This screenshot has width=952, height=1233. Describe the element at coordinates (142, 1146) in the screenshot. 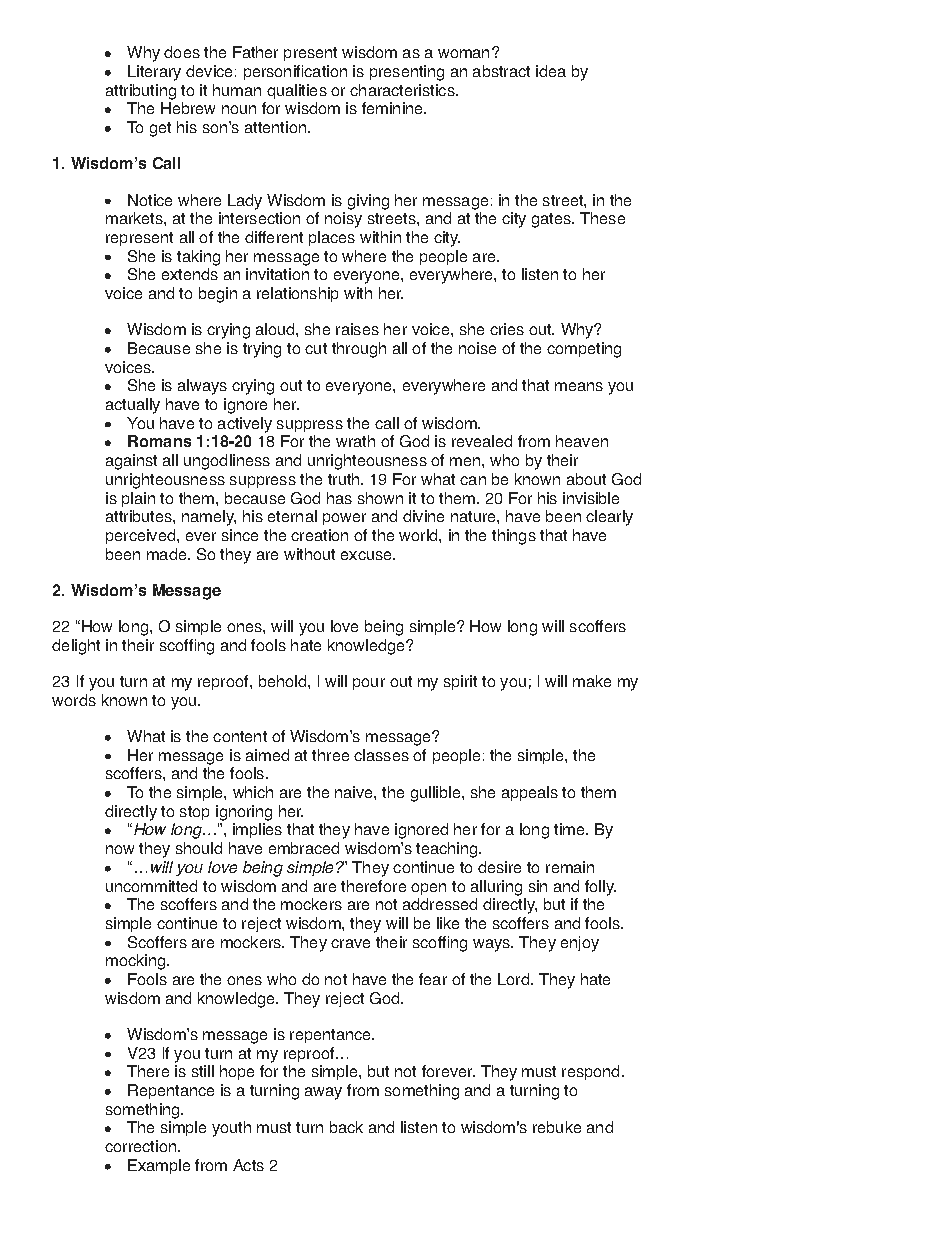

I see `correction` at that location.
